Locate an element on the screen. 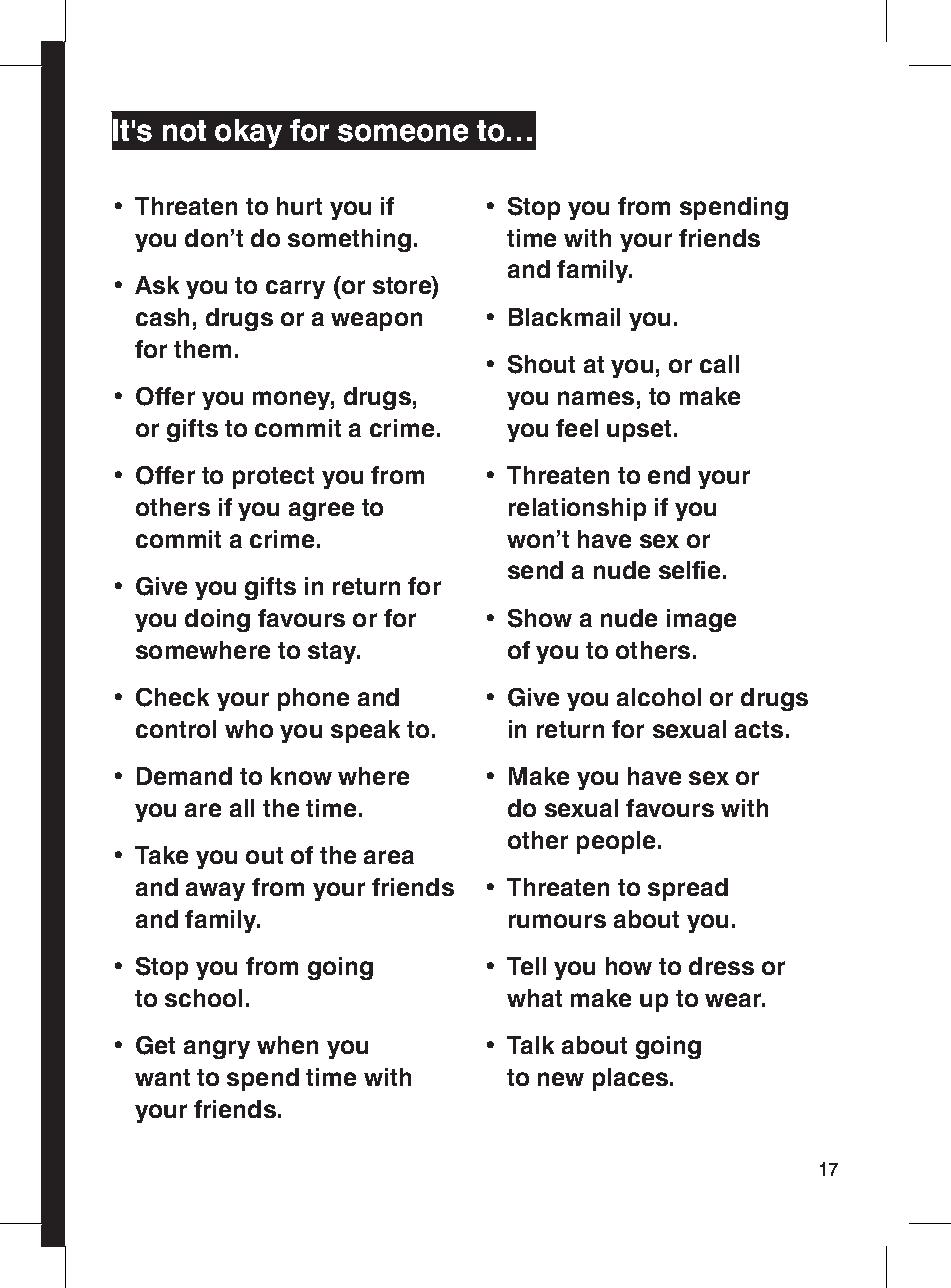  doing is located at coordinates (217, 620).
